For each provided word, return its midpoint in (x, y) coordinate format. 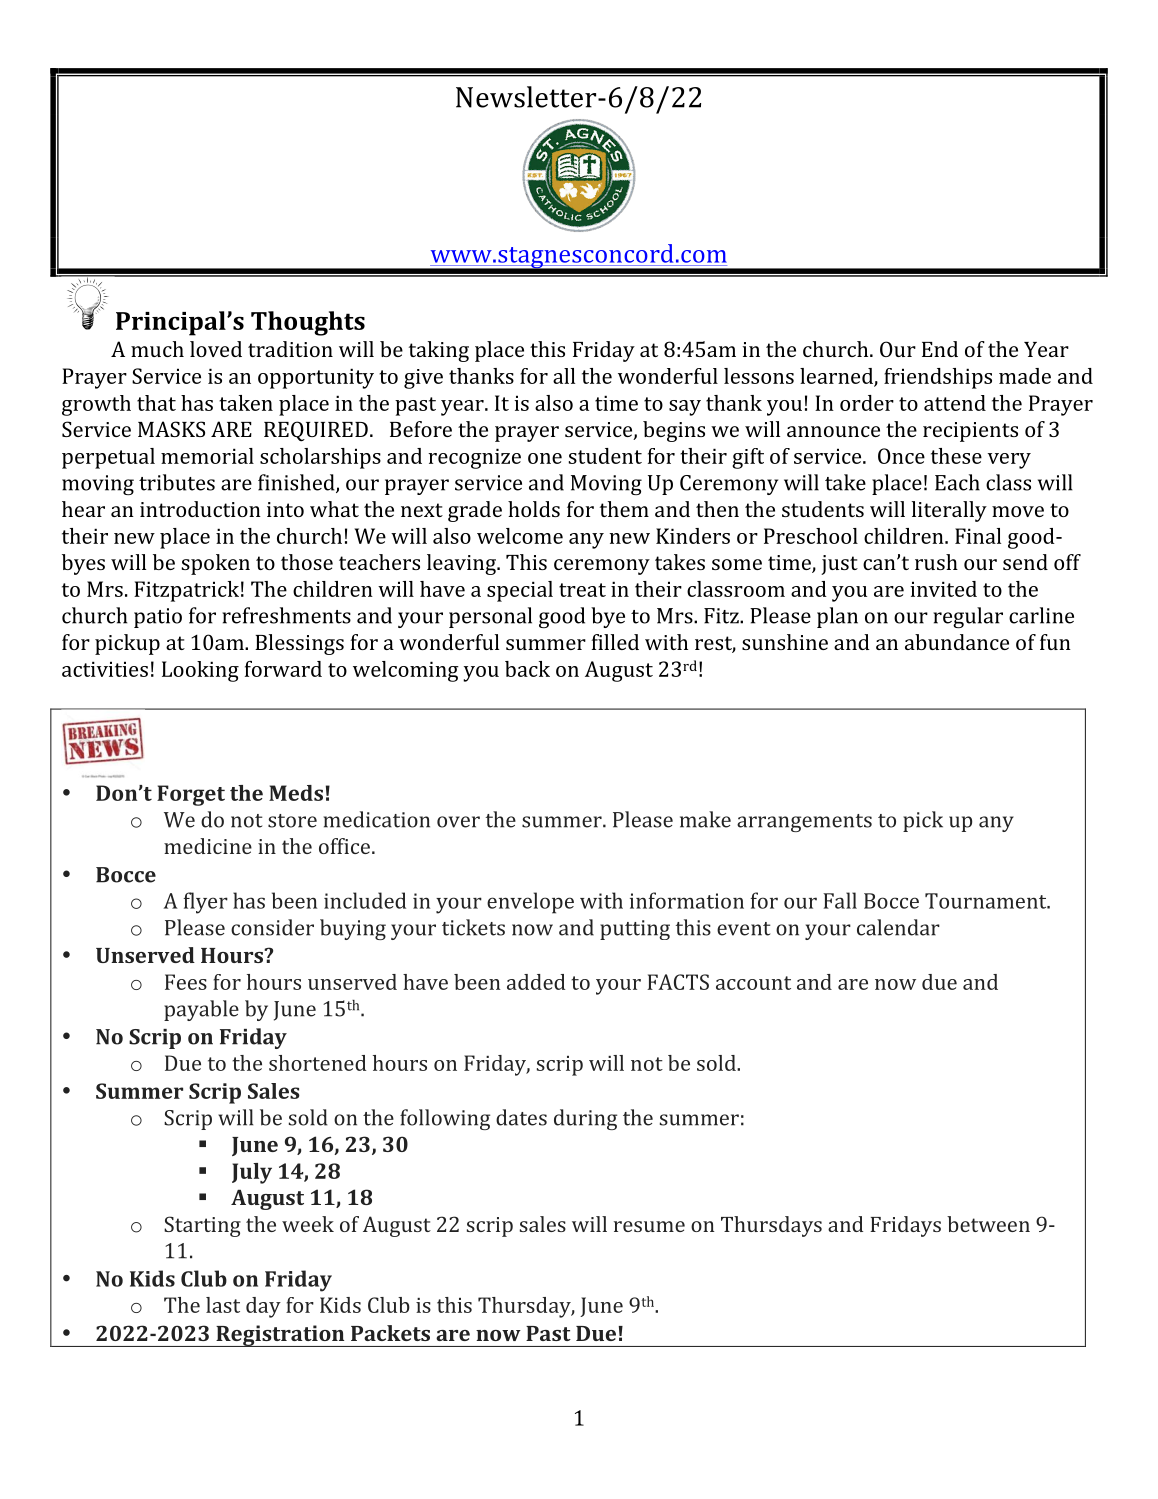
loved (216, 349)
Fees (186, 982)
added (536, 982)
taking (439, 351)
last (223, 1305)
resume (649, 1226)
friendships (938, 378)
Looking (200, 671)
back (527, 669)
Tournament (987, 901)
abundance (957, 642)
